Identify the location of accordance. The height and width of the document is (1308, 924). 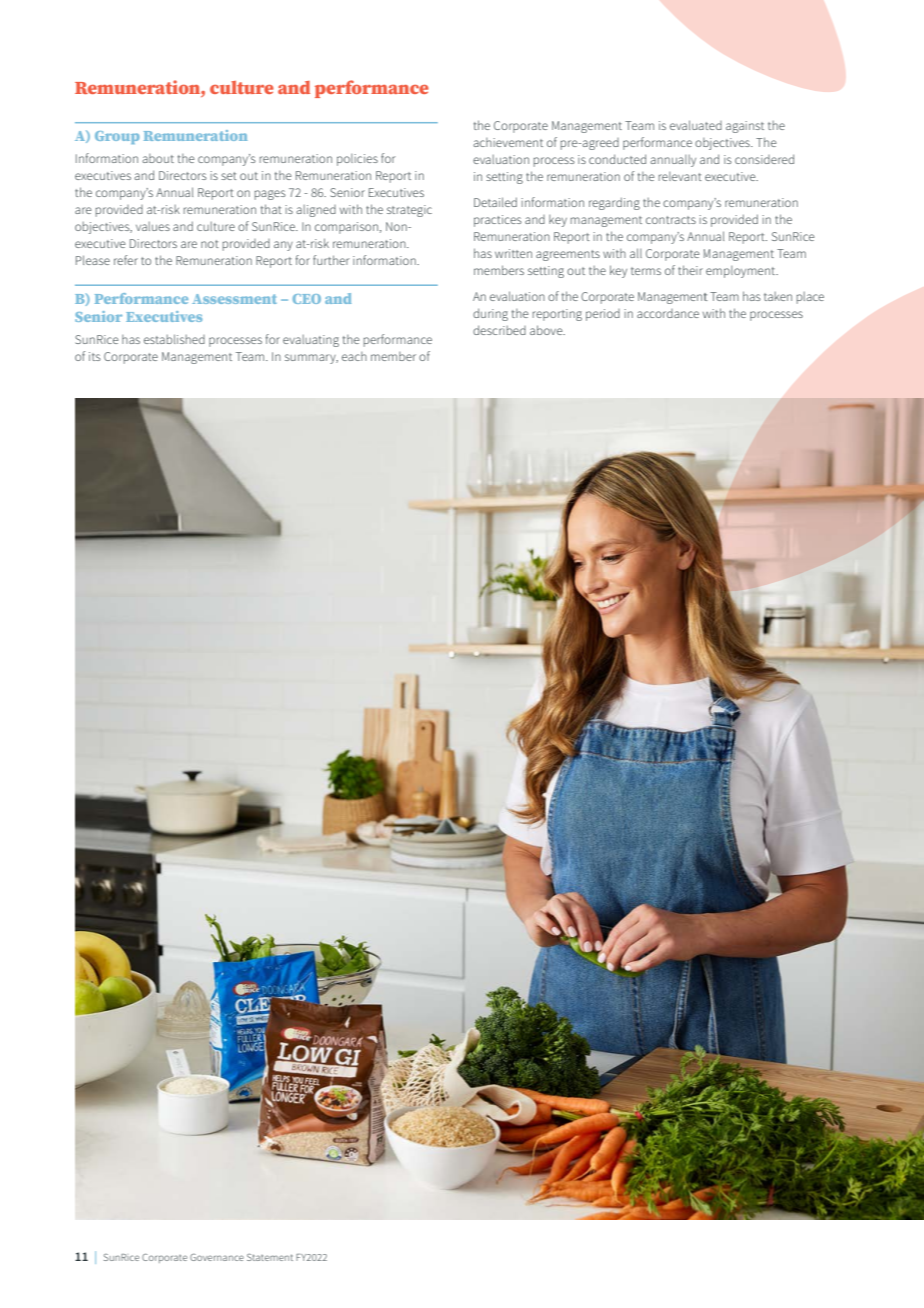
(668, 313).
